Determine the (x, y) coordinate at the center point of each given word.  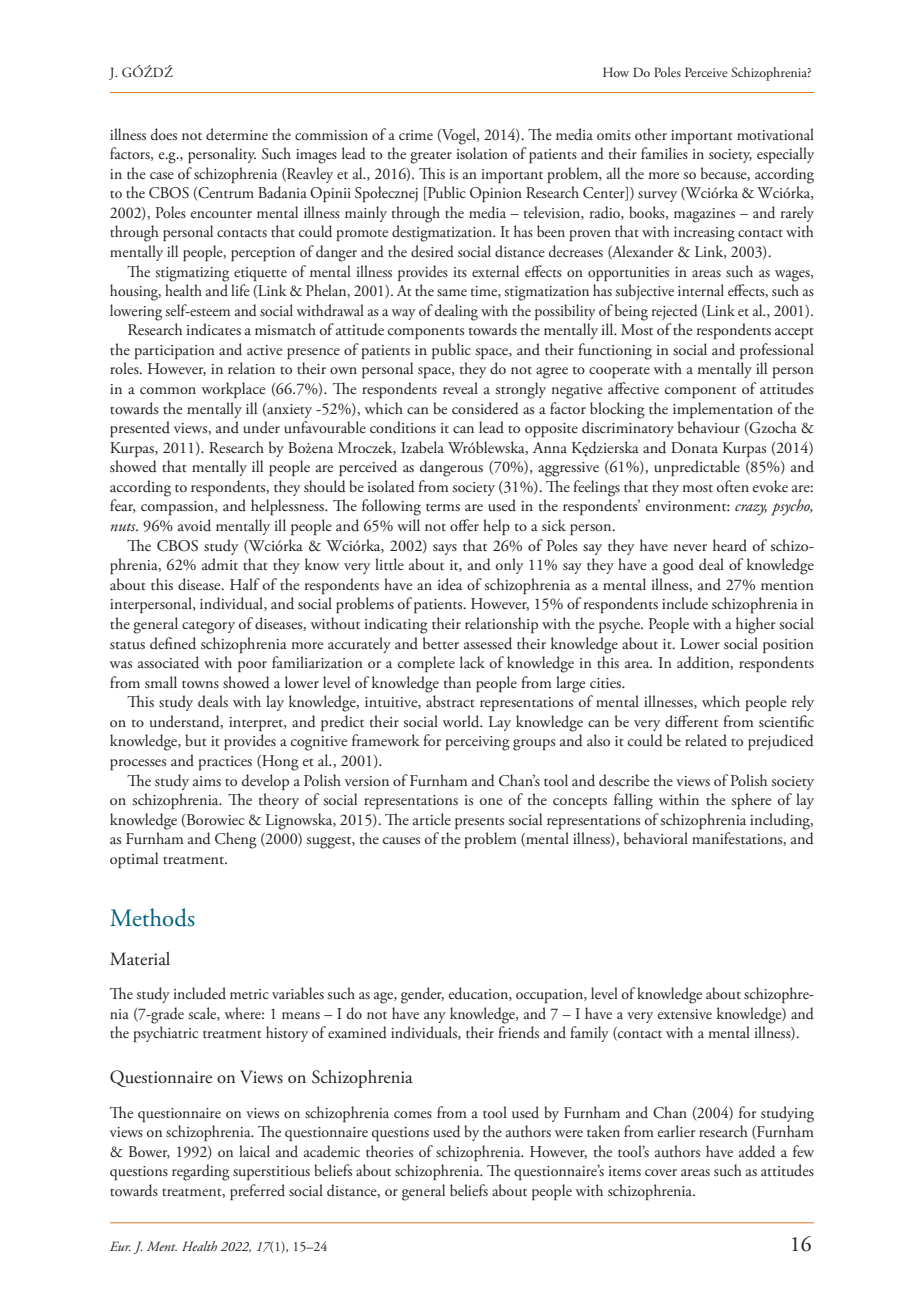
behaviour (709, 427)
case (162, 175)
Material (140, 959)
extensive (685, 1014)
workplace (233, 390)
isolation (482, 153)
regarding (200, 1172)
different (691, 721)
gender (422, 995)
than (457, 682)
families (664, 153)
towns (200, 684)
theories (389, 1151)
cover (661, 1172)
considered (485, 408)
